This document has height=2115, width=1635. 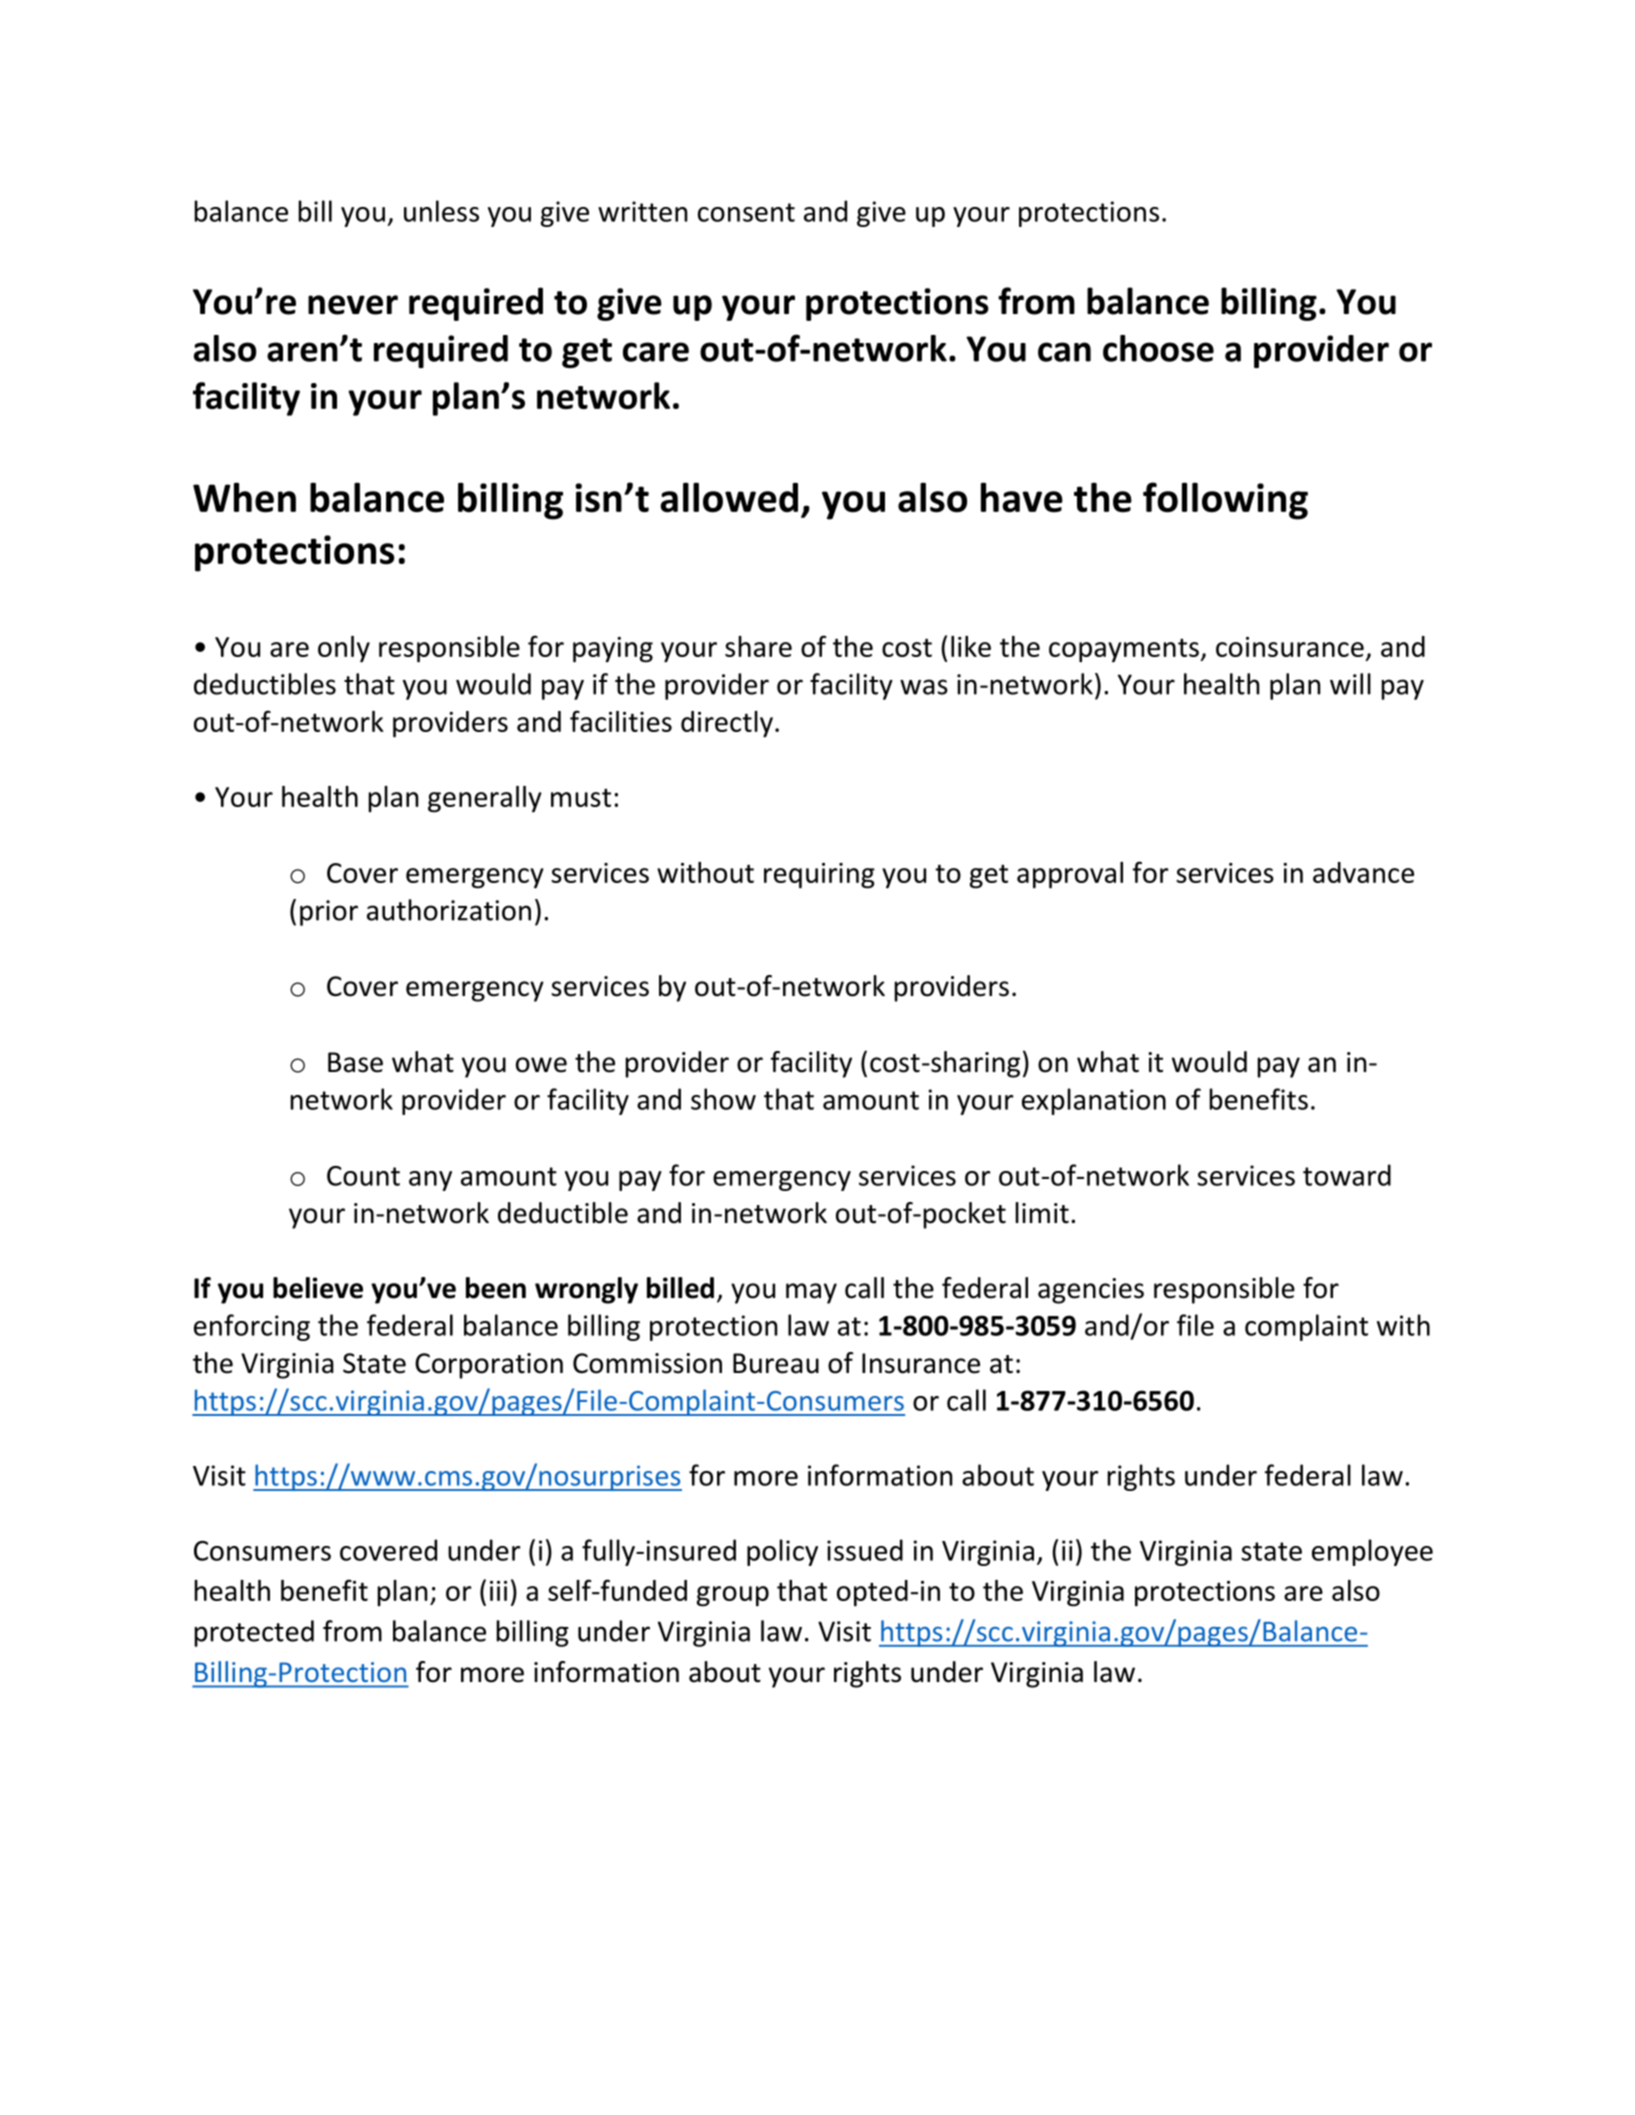 What do you see at coordinates (353, 305) in the document?
I see `never` at bounding box center [353, 305].
